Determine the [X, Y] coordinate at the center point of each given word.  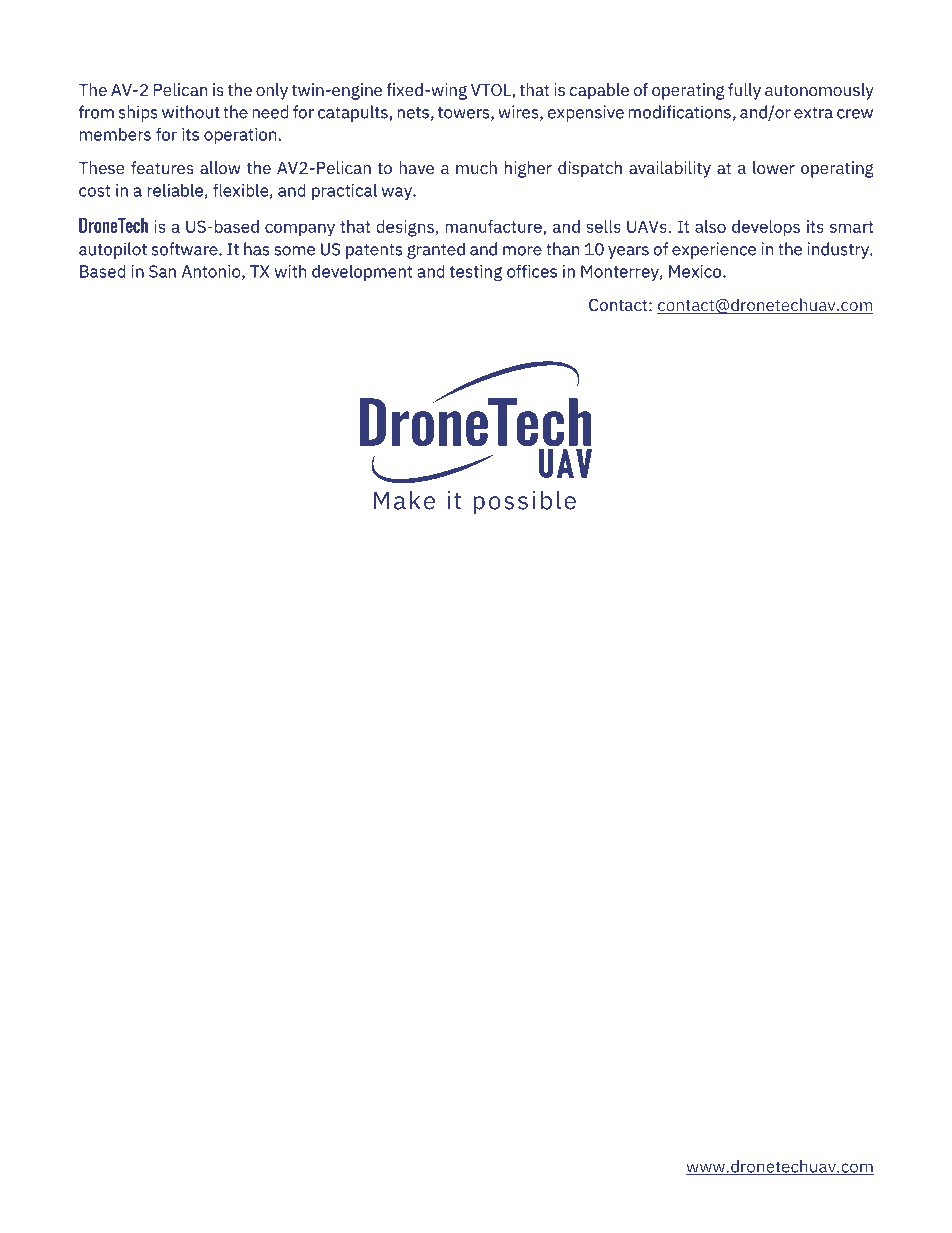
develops [766, 228]
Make [404, 500]
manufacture [493, 226]
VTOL [492, 91]
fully [744, 91]
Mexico [696, 271]
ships [138, 113]
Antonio [212, 272]
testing [476, 273]
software [186, 249]
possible [524, 502]
